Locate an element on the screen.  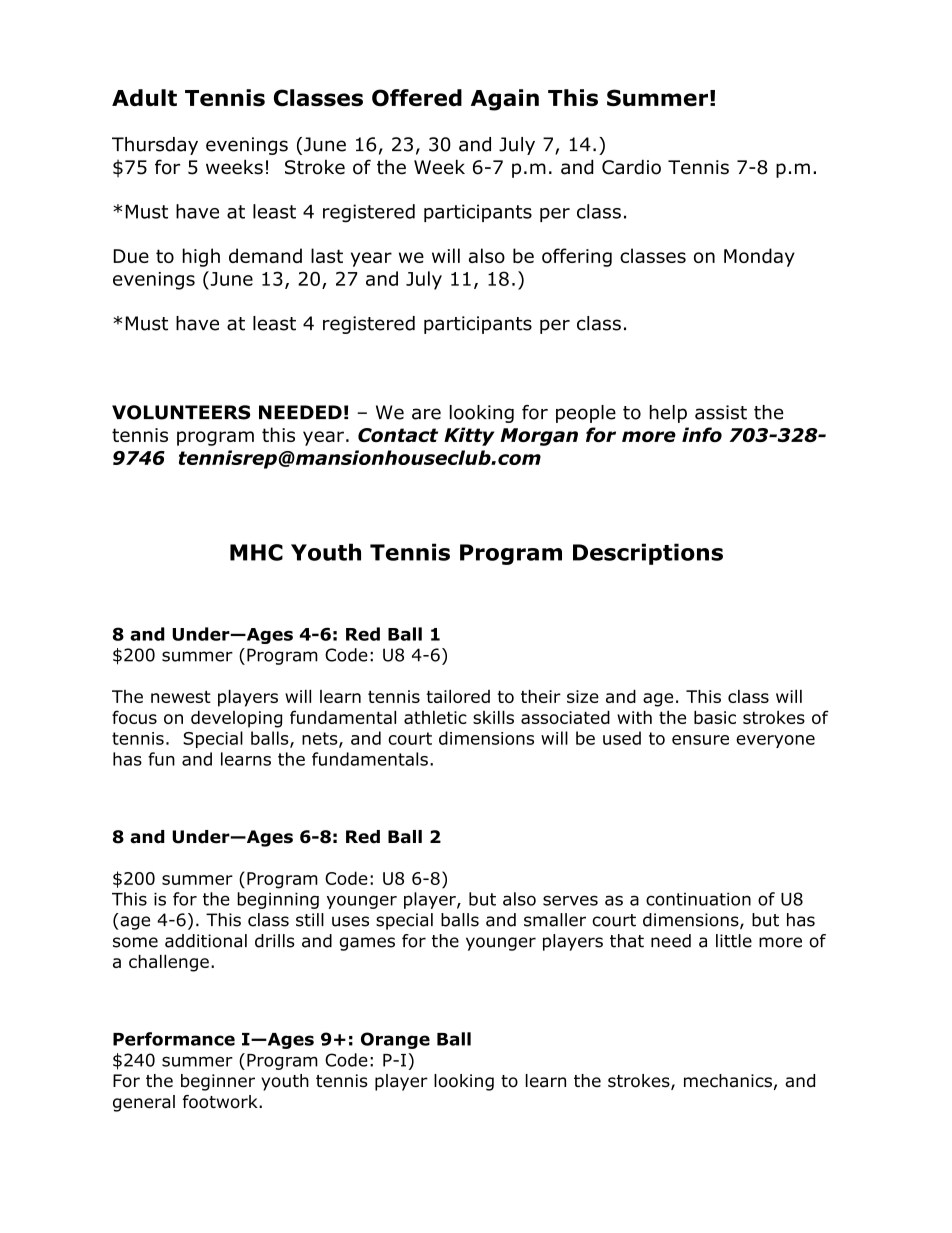
Cardio is located at coordinates (631, 167).
